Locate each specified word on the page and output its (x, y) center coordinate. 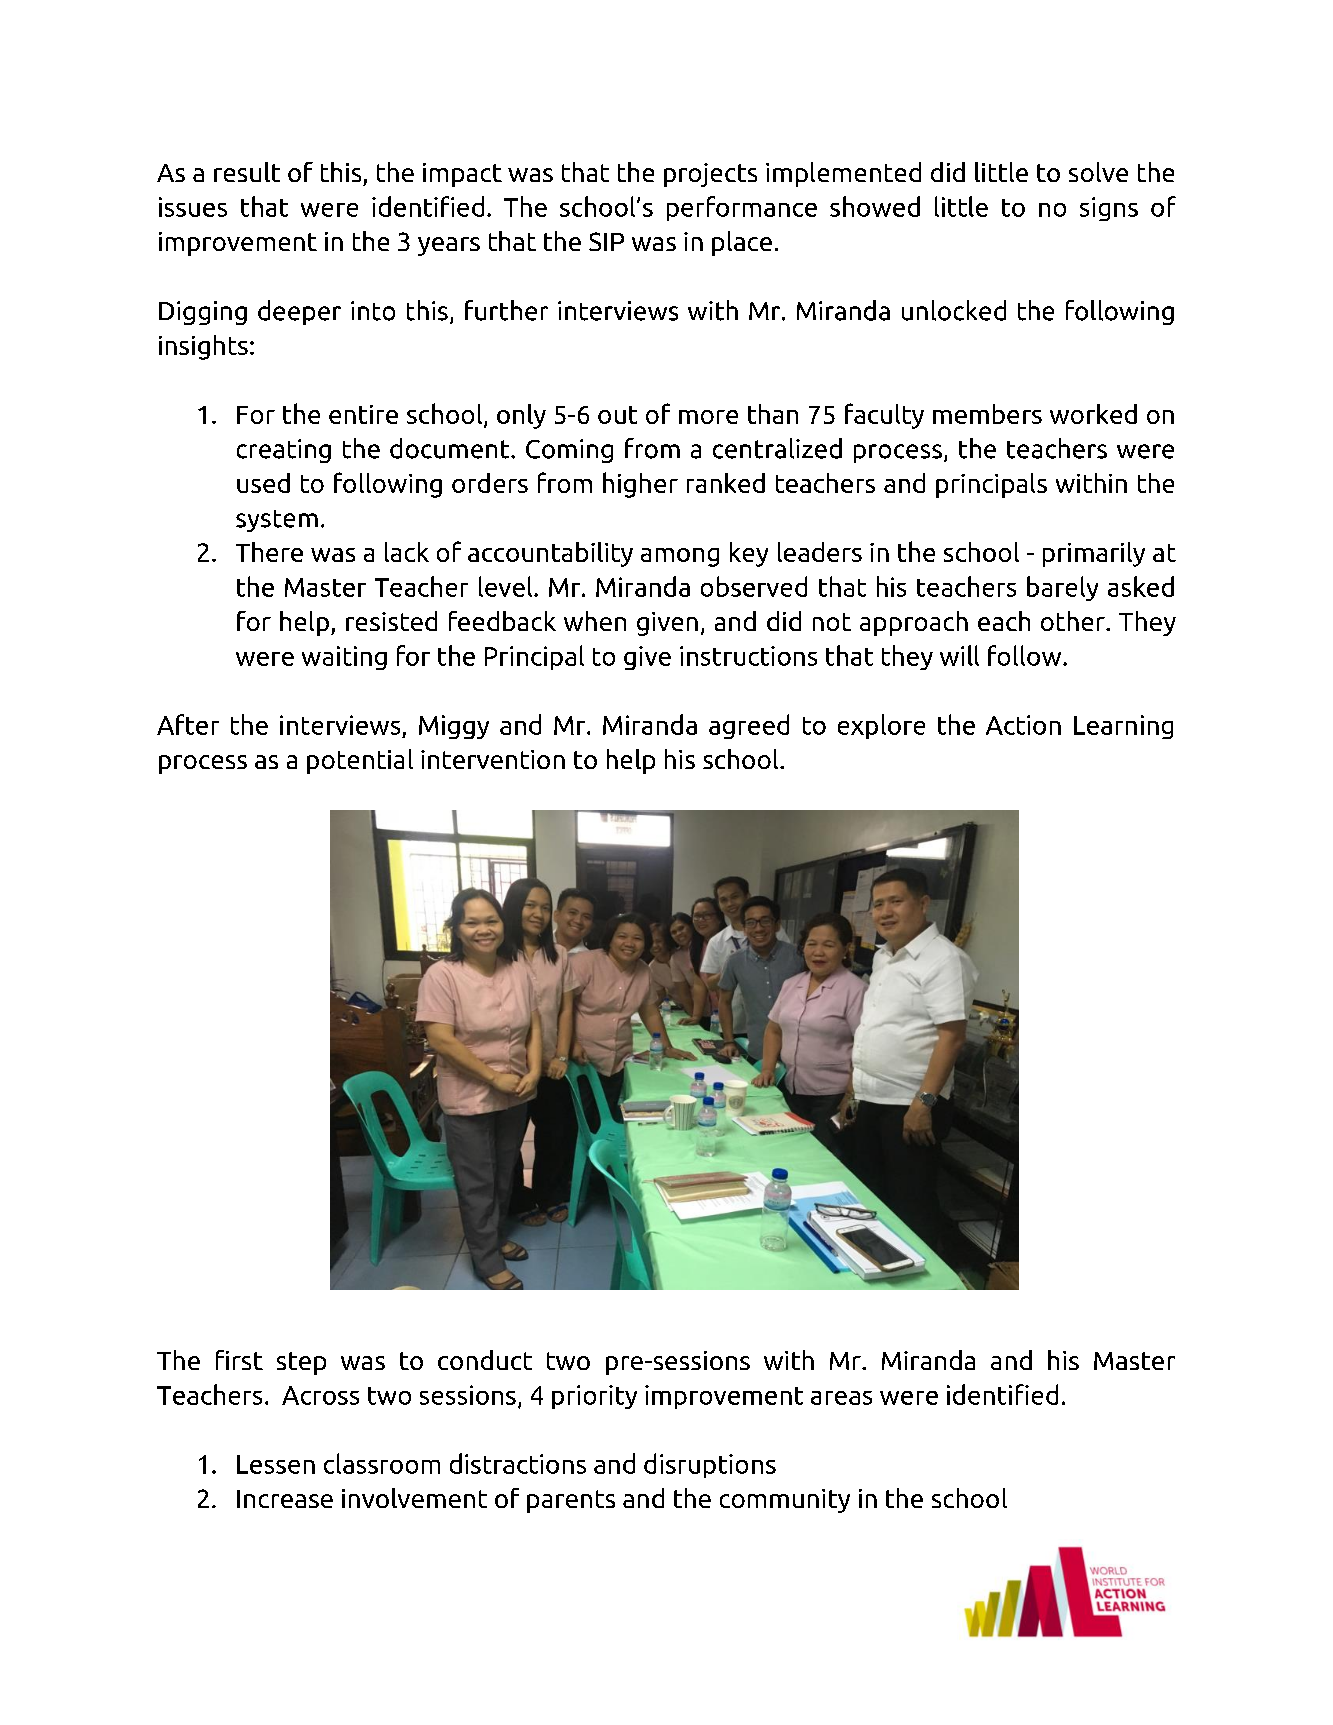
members (987, 414)
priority (594, 1397)
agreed (749, 726)
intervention (493, 759)
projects (710, 175)
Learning (1123, 727)
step (301, 1363)
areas (841, 1398)
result (247, 172)
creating (284, 451)
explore (881, 726)
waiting (344, 658)
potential (360, 761)
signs (1109, 209)
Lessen (276, 1464)
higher (640, 485)
